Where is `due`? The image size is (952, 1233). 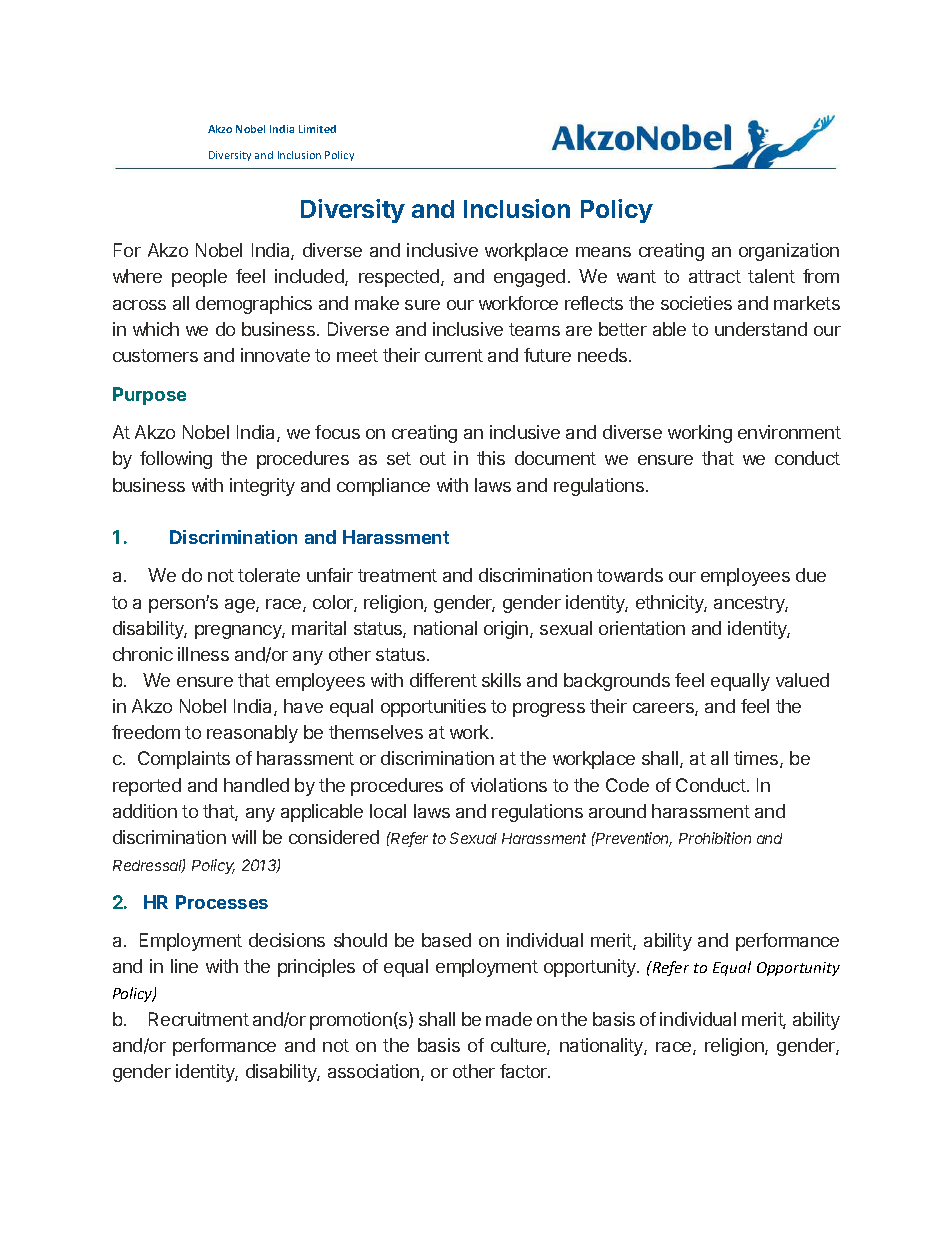 due is located at coordinates (811, 575).
